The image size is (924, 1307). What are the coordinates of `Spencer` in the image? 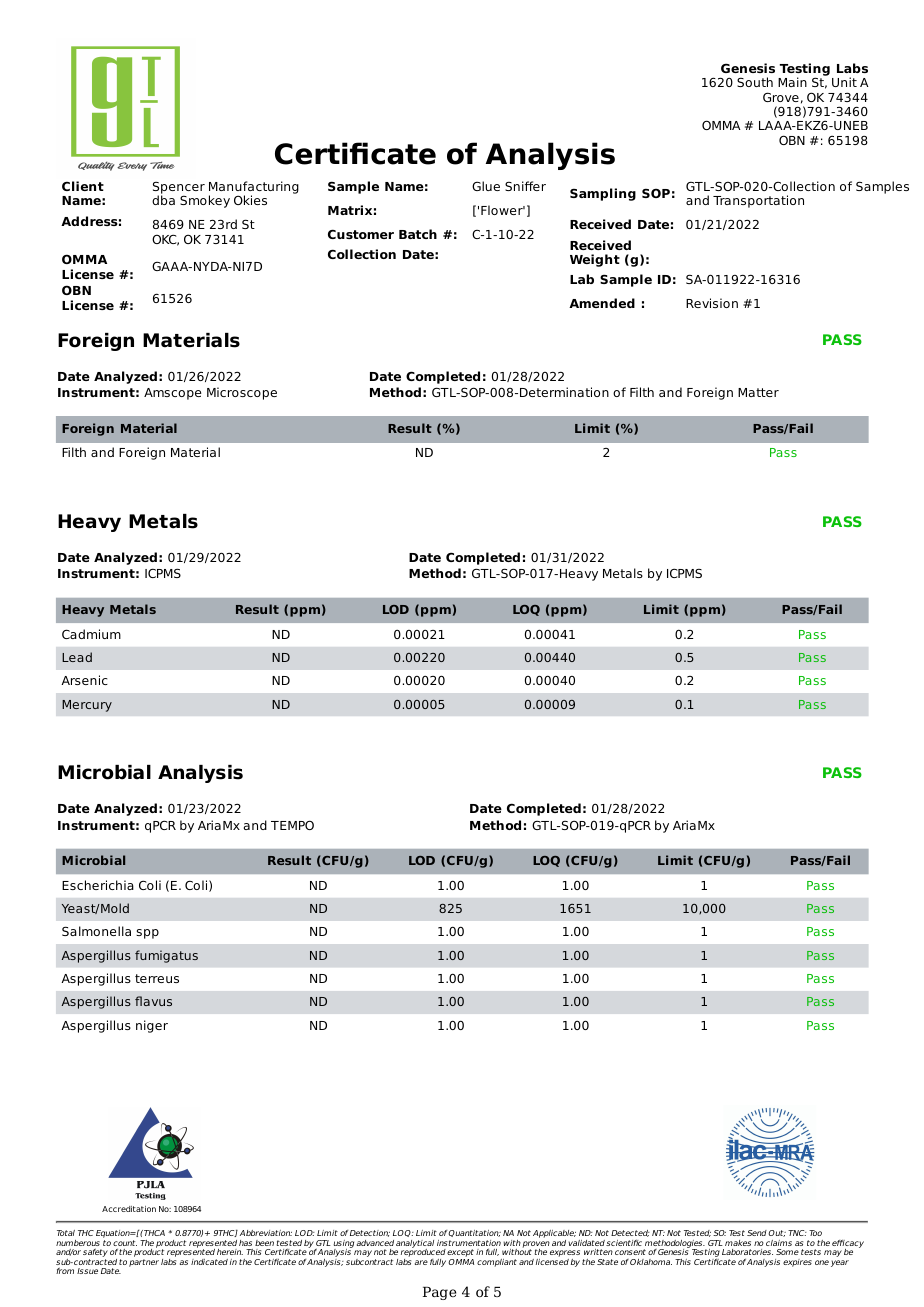 It's located at (179, 189).
